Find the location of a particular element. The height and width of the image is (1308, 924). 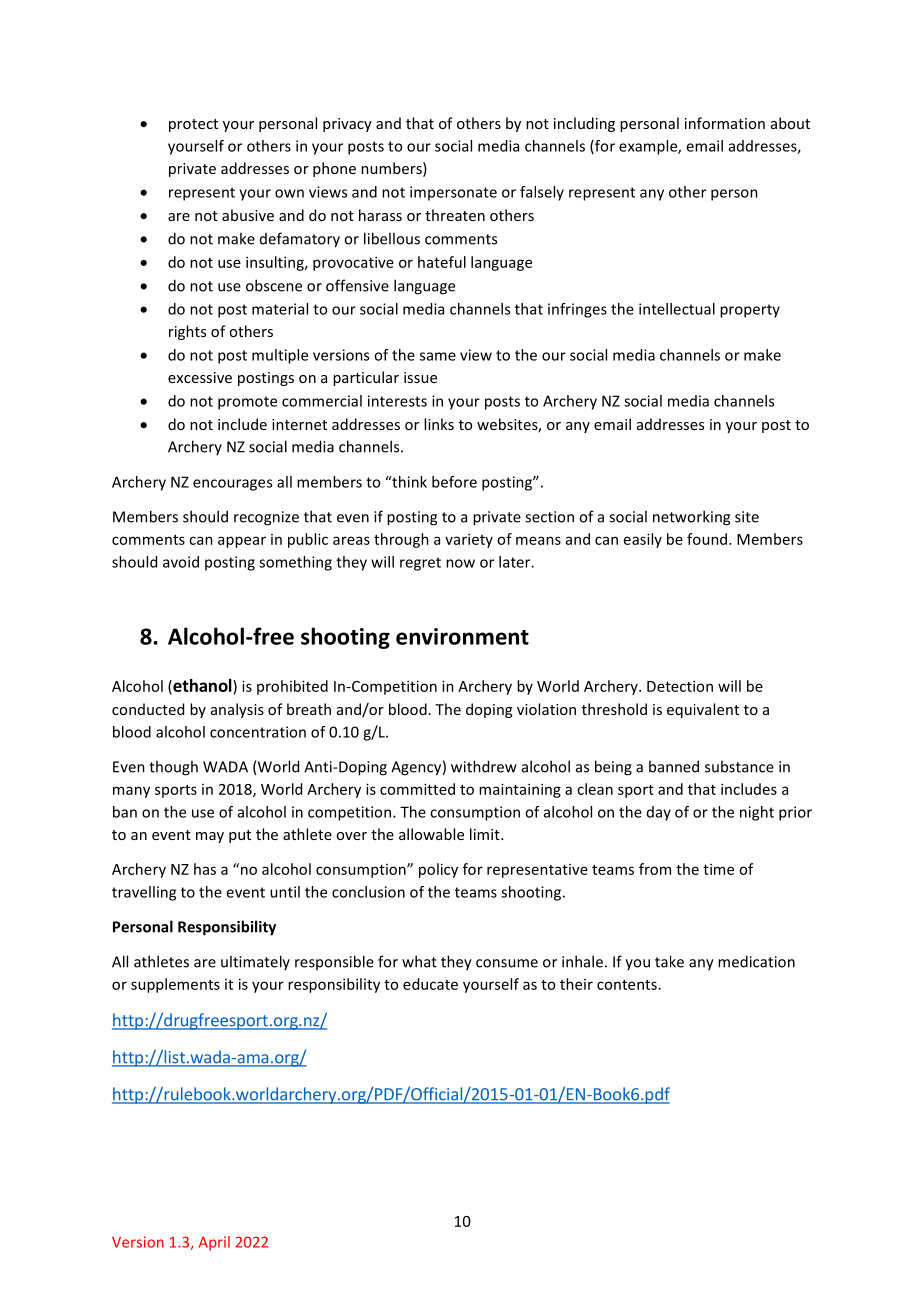

April is located at coordinates (214, 1243).
